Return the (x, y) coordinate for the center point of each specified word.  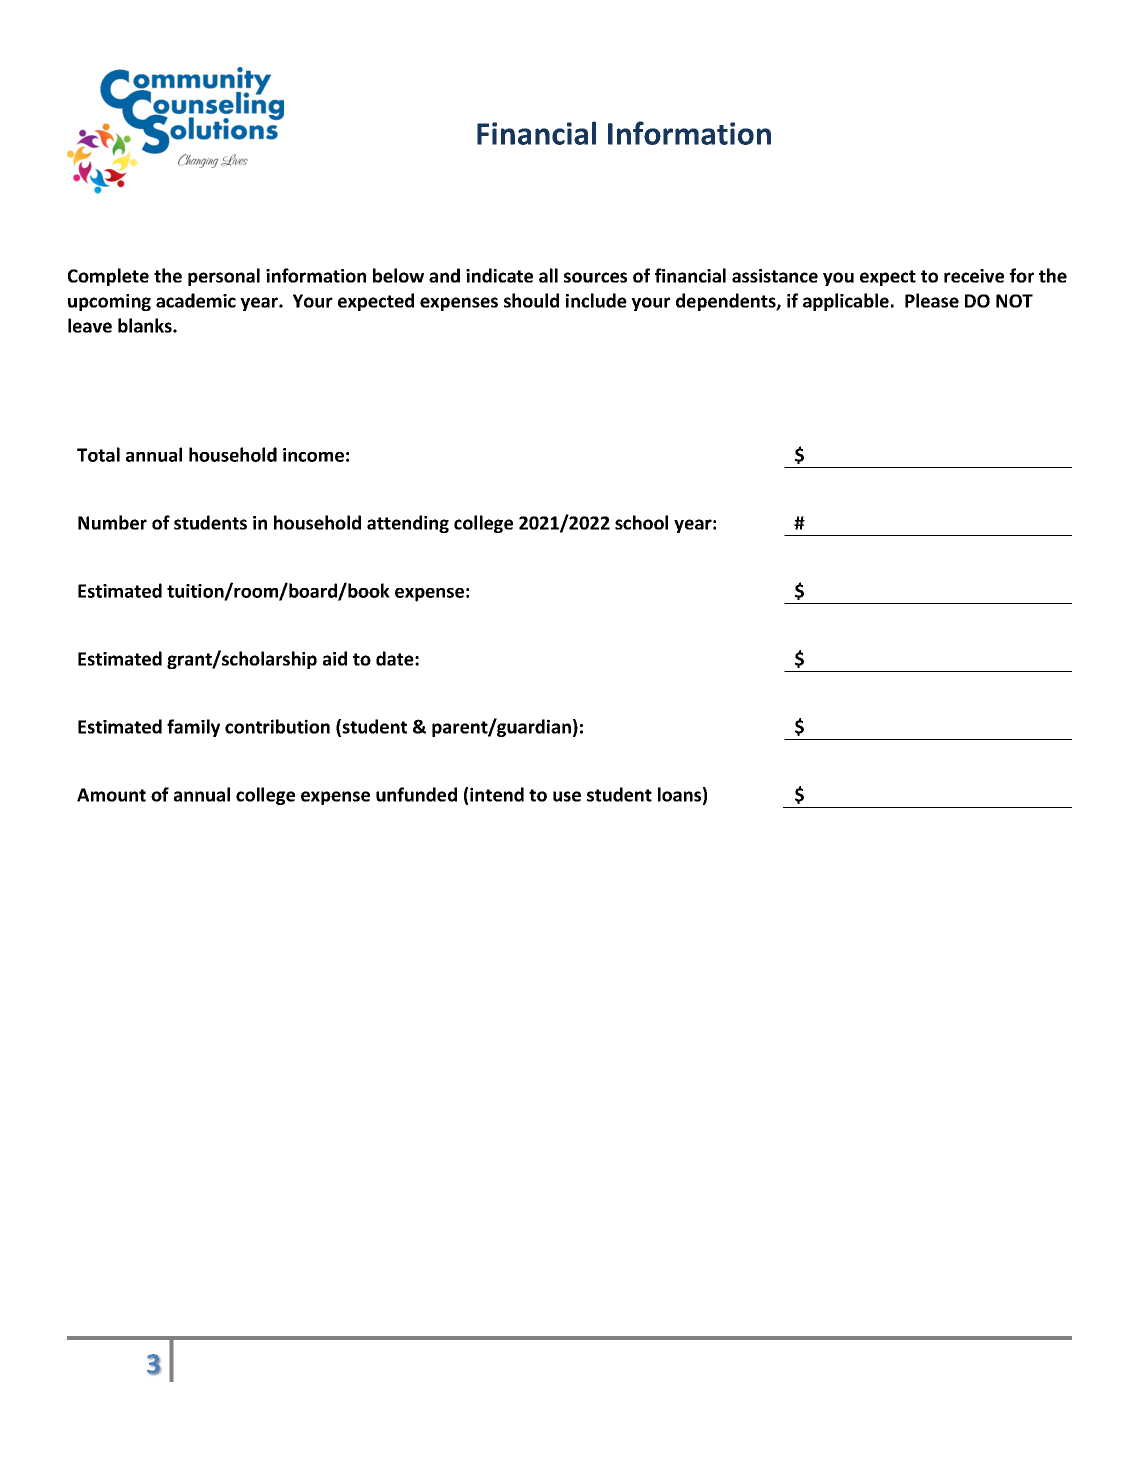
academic (196, 300)
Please (932, 300)
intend (497, 794)
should (531, 300)
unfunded (416, 794)
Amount (111, 795)
